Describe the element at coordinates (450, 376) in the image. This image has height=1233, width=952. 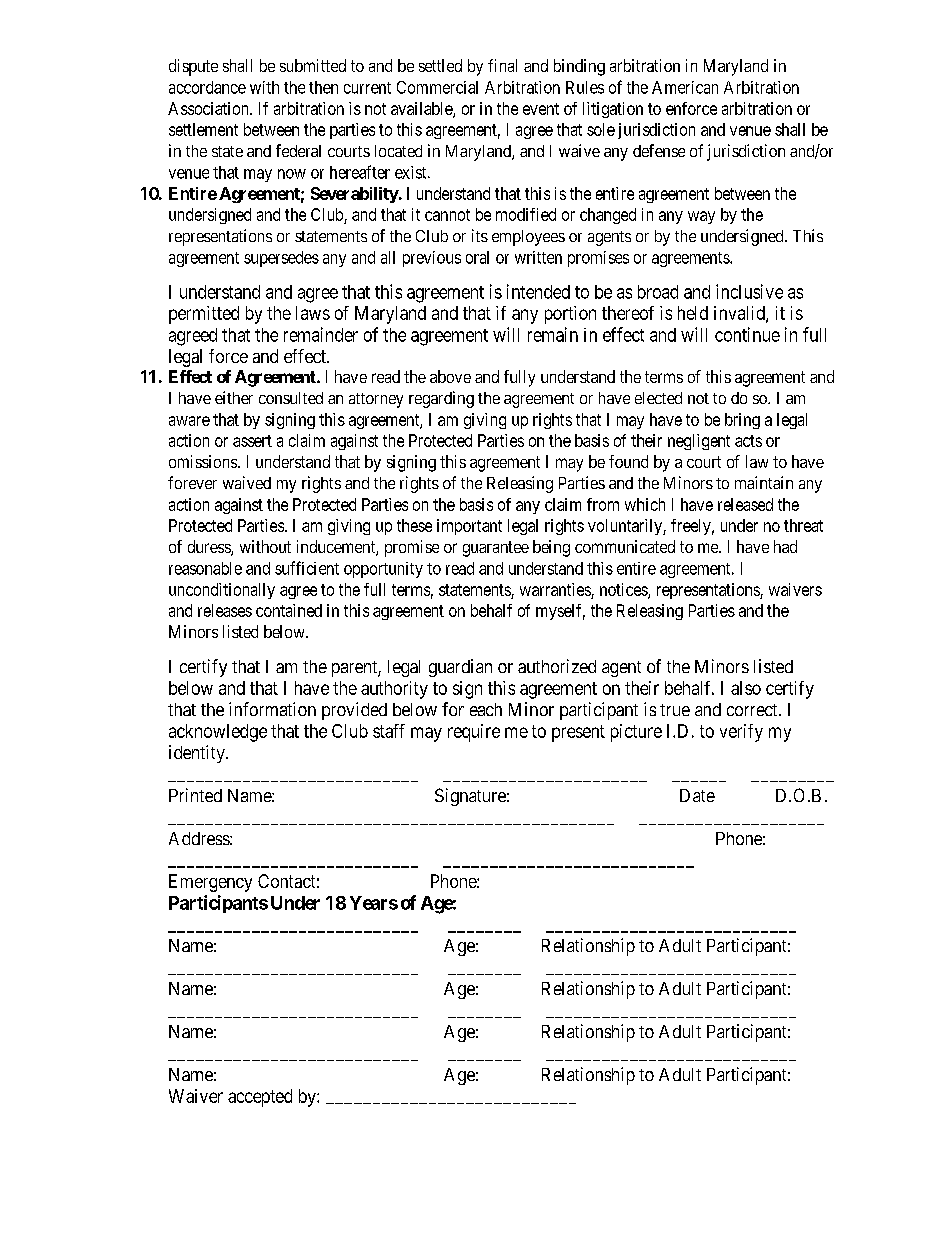
I see `above` at that location.
